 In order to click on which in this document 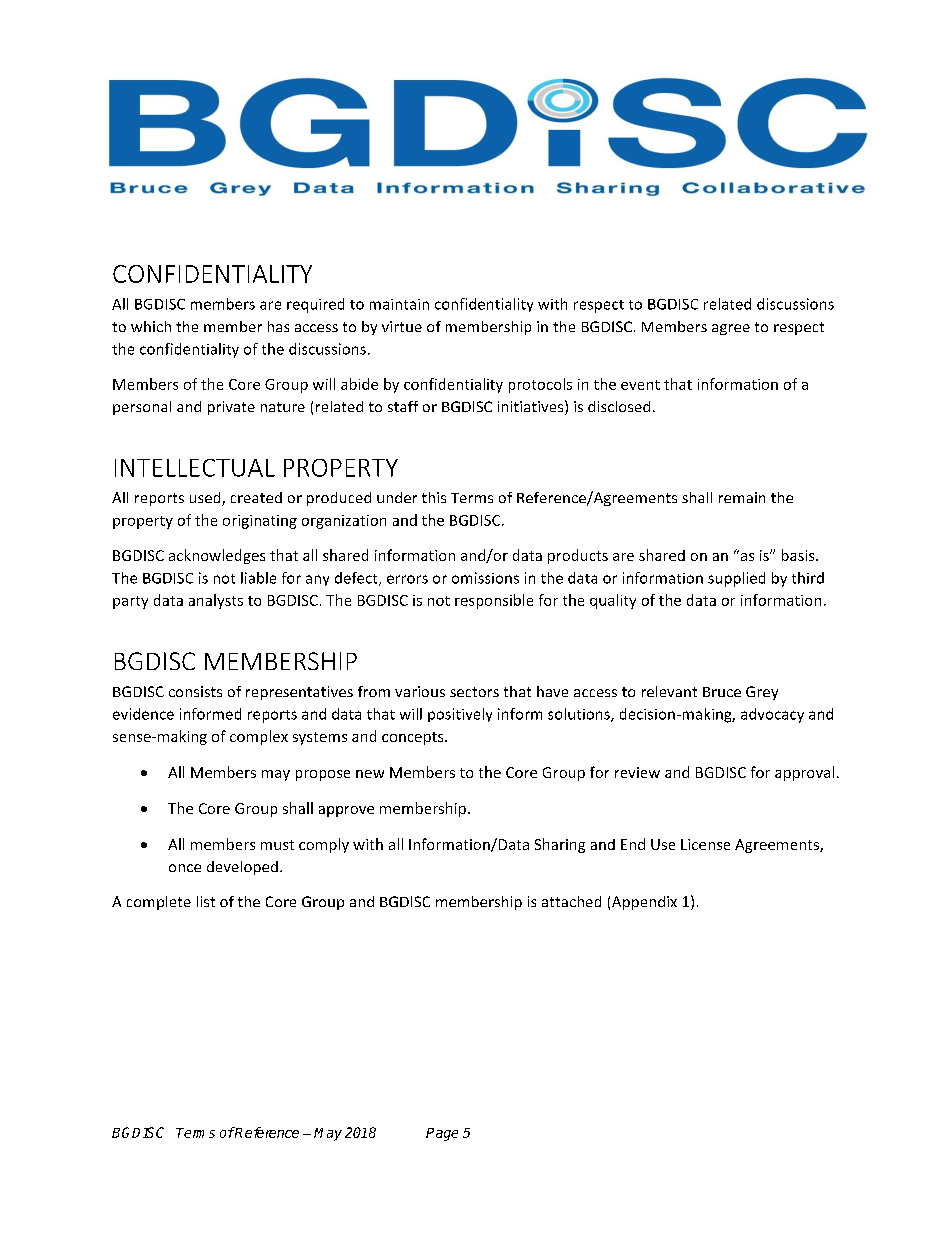, I will do `click(151, 326)`.
